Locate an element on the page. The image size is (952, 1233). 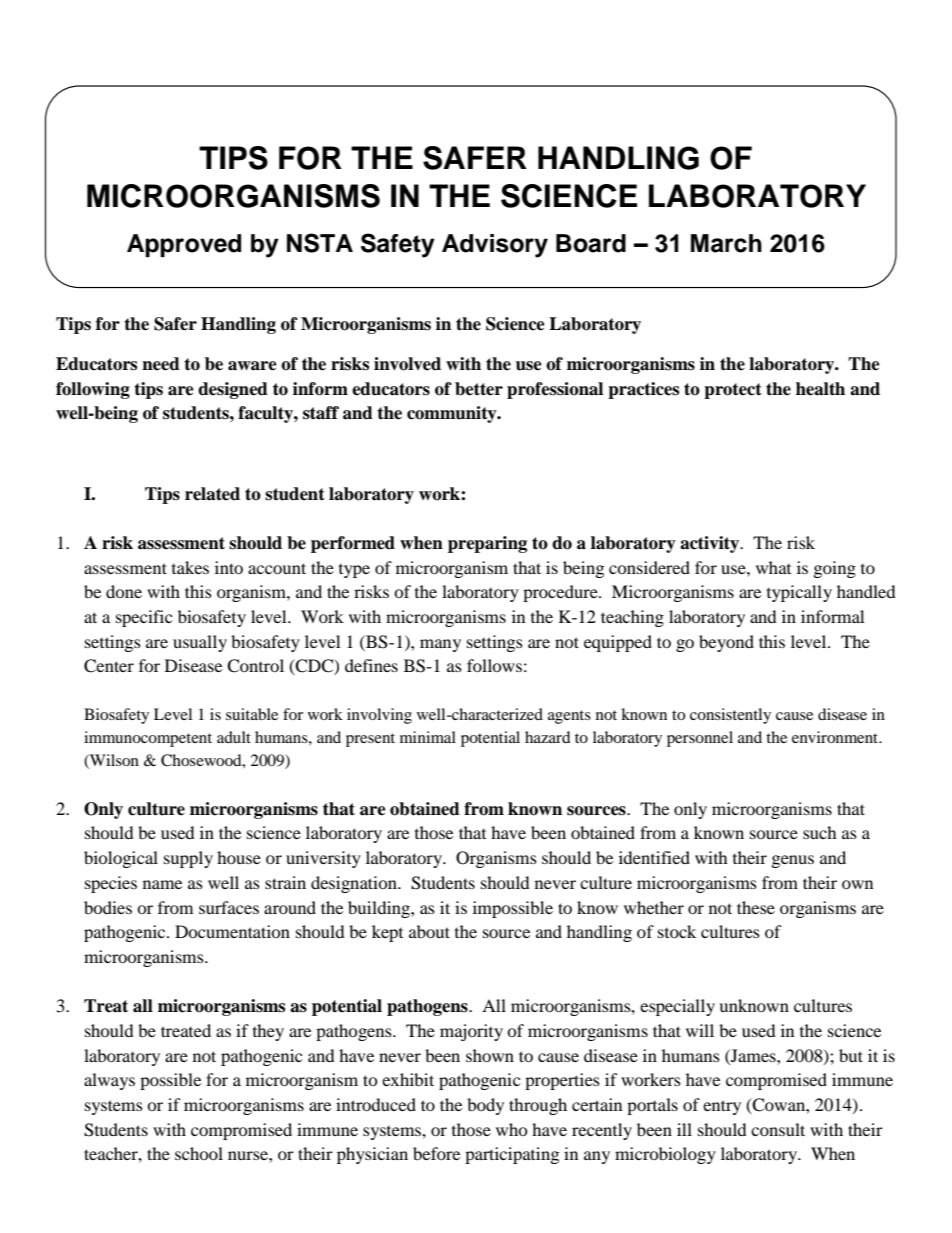
who is located at coordinates (512, 1129).
